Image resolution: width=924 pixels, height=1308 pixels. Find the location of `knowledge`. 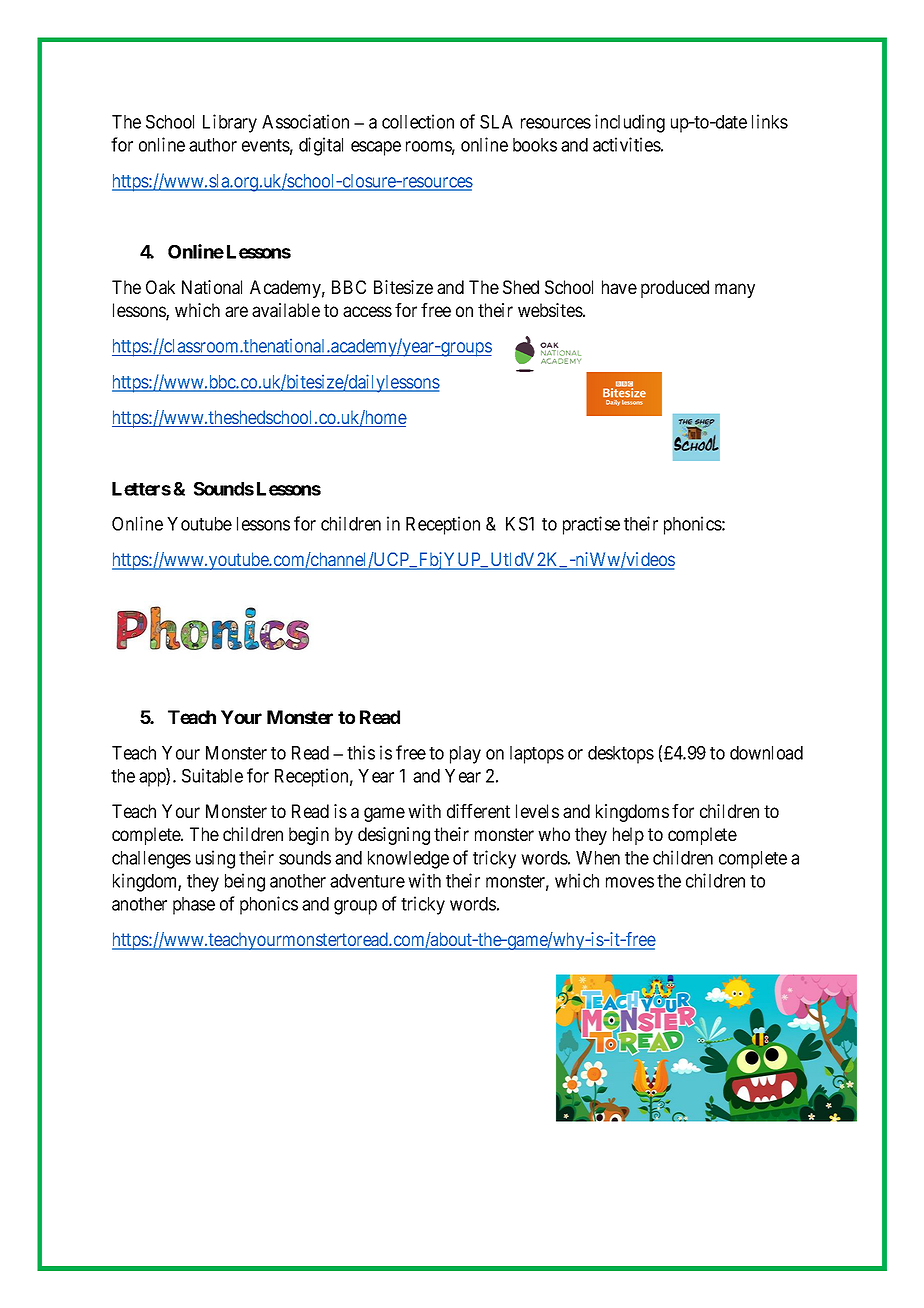

knowledge is located at coordinates (408, 860).
